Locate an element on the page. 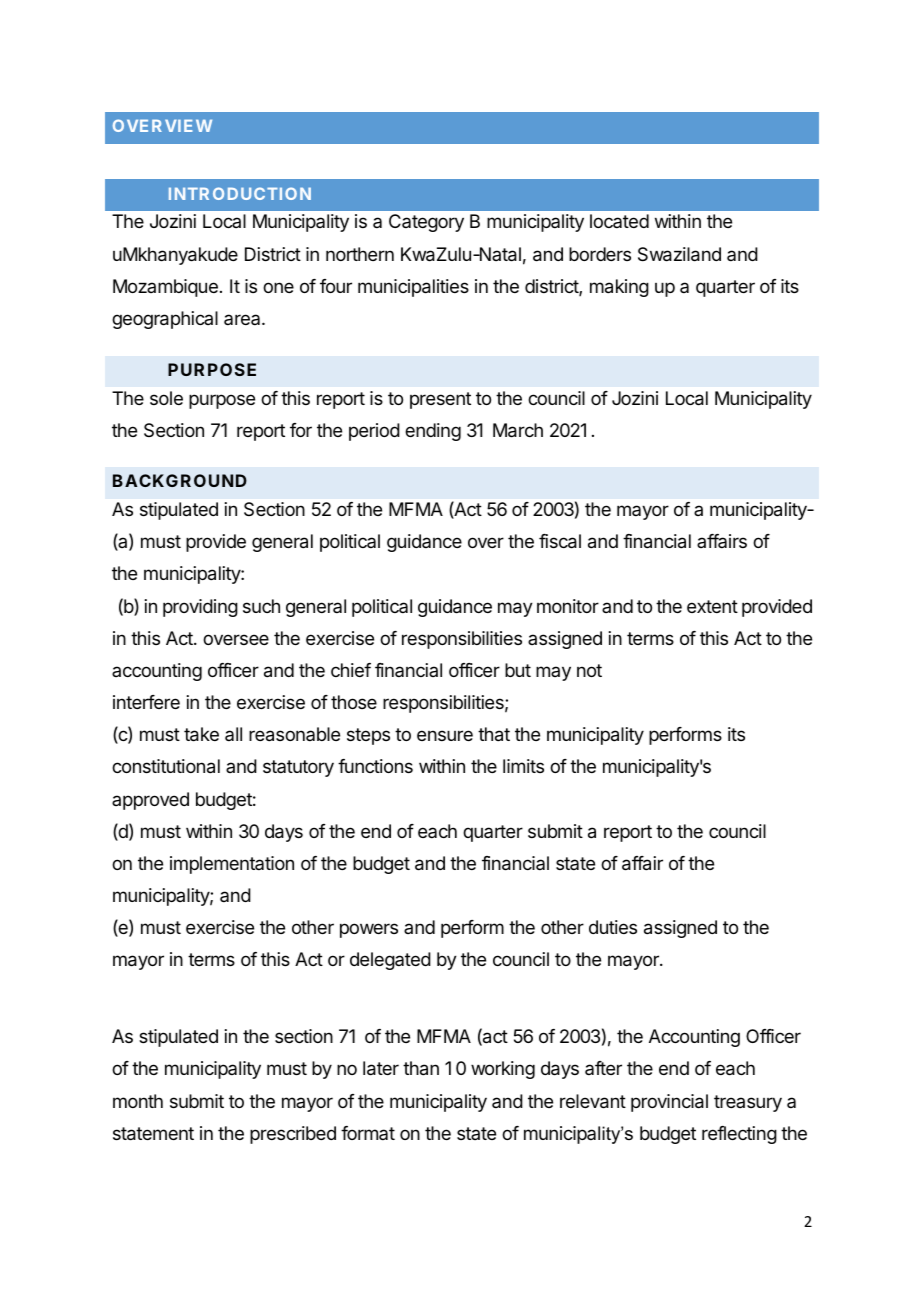 The width and height of the page is (924, 1308). provincial is located at coordinates (669, 1103).
